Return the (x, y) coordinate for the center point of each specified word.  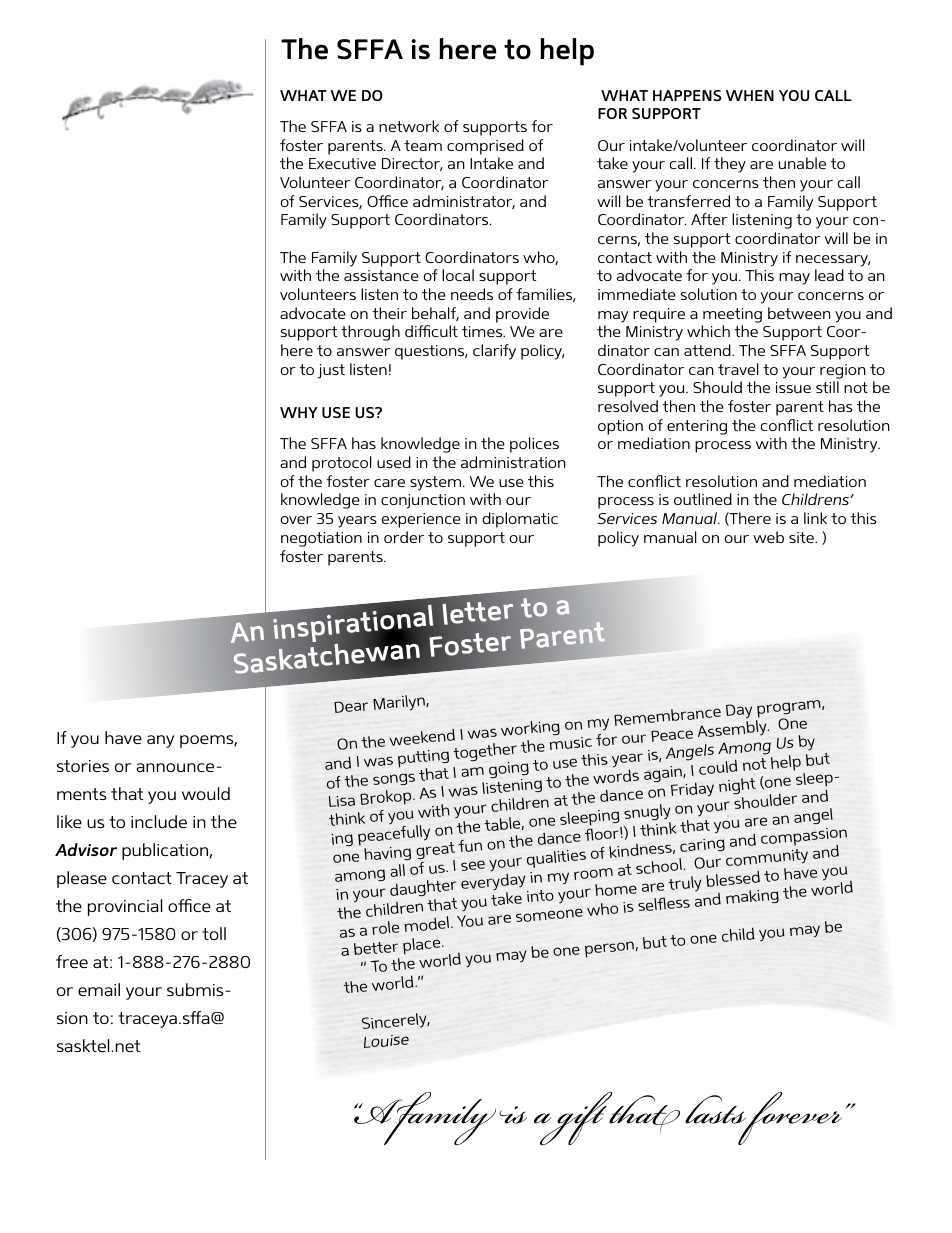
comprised (485, 147)
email (99, 989)
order (404, 537)
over (296, 520)
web (768, 537)
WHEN (750, 95)
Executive (342, 163)
